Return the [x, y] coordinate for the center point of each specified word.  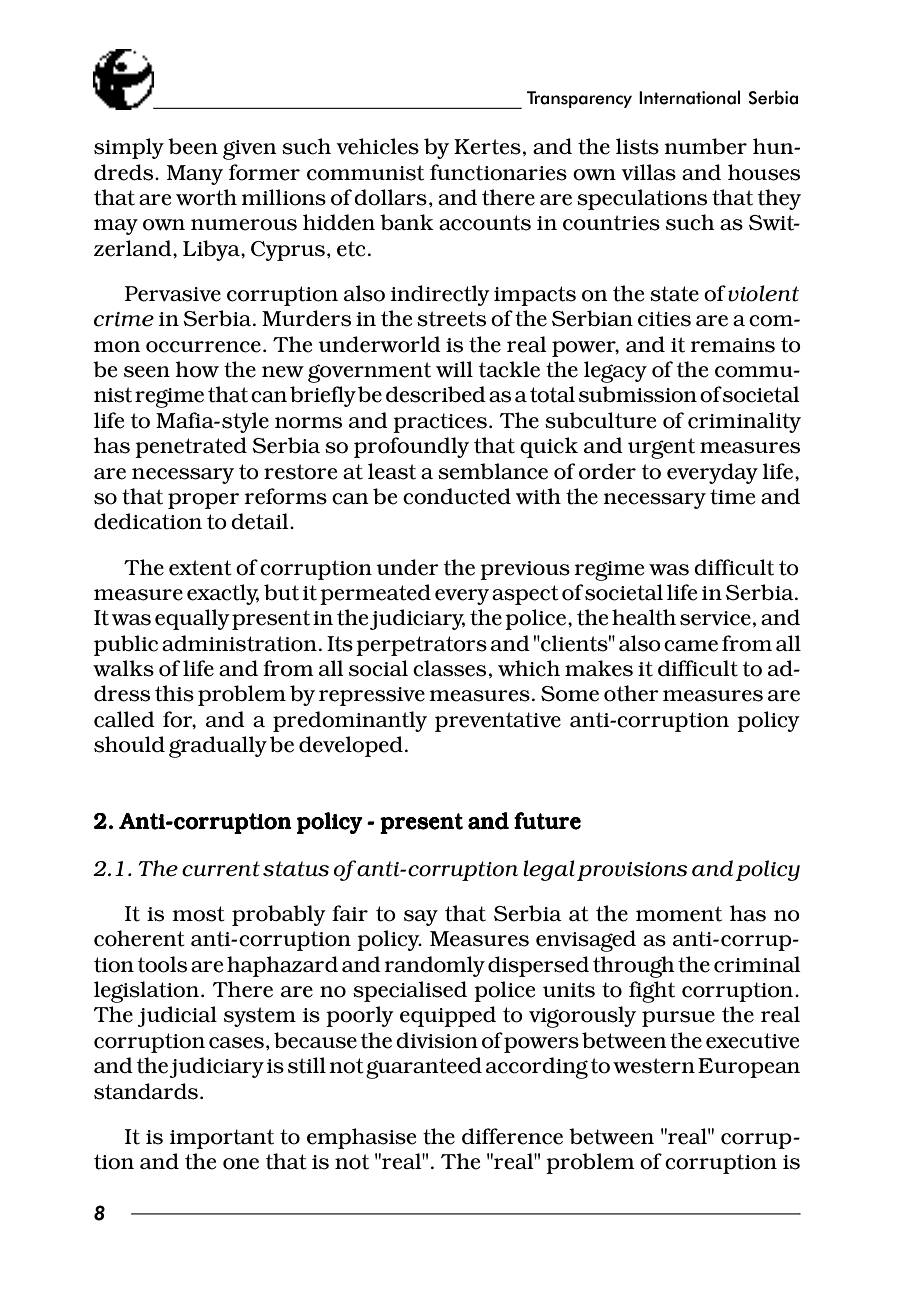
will [454, 369]
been [193, 146]
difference [512, 1136]
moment [679, 914]
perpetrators [421, 646]
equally [192, 619]
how [197, 369]
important [222, 1139]
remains [732, 345]
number [705, 146]
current [221, 869]
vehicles [377, 146]
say [421, 918]
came [691, 646]
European [749, 1068]
